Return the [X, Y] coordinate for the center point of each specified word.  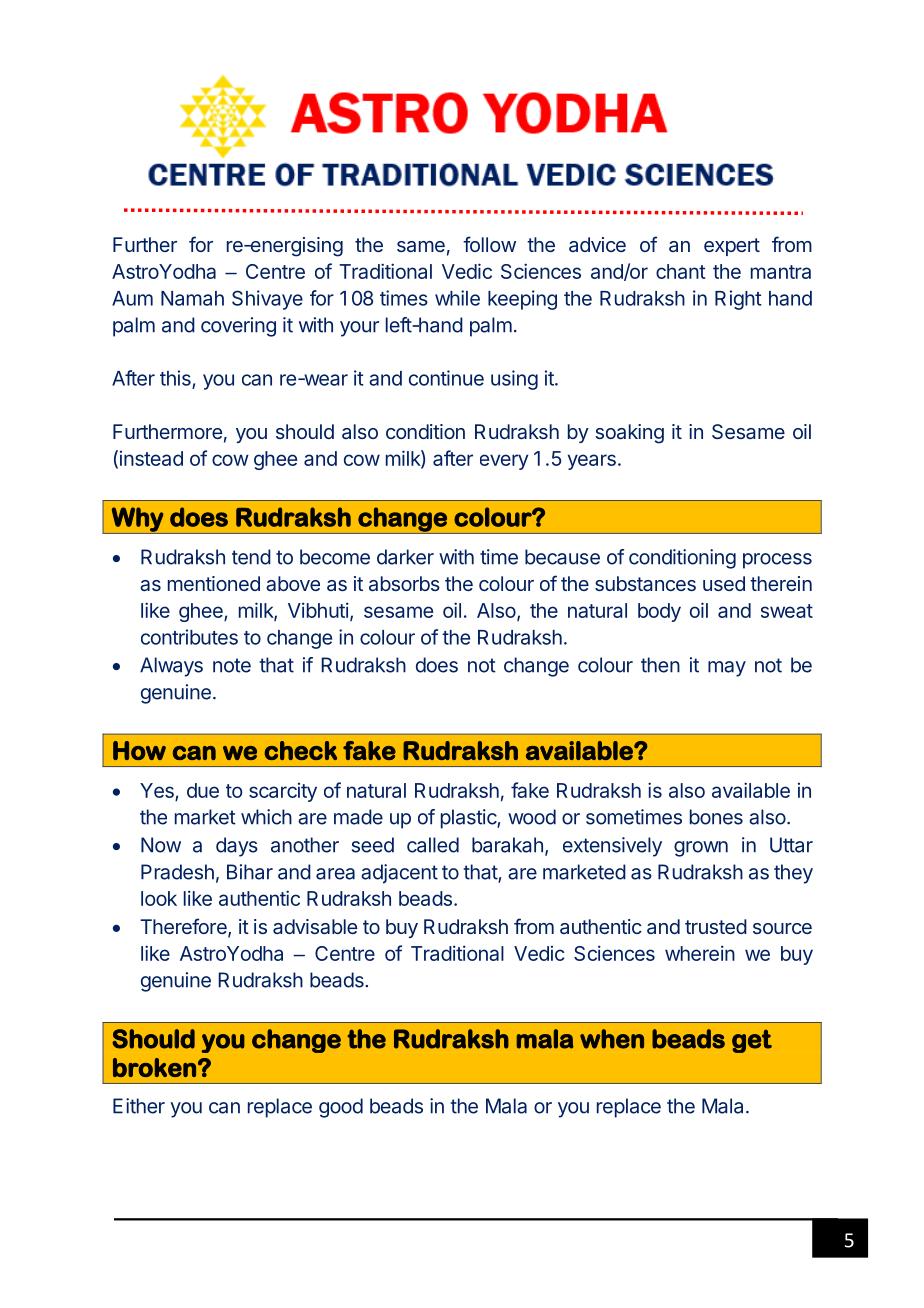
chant [681, 271]
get [752, 1041]
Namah [192, 298]
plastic [469, 819]
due [203, 790]
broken [154, 1067]
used [724, 583]
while [457, 298]
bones [716, 817]
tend [251, 557]
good [341, 1108]
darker [405, 557]
